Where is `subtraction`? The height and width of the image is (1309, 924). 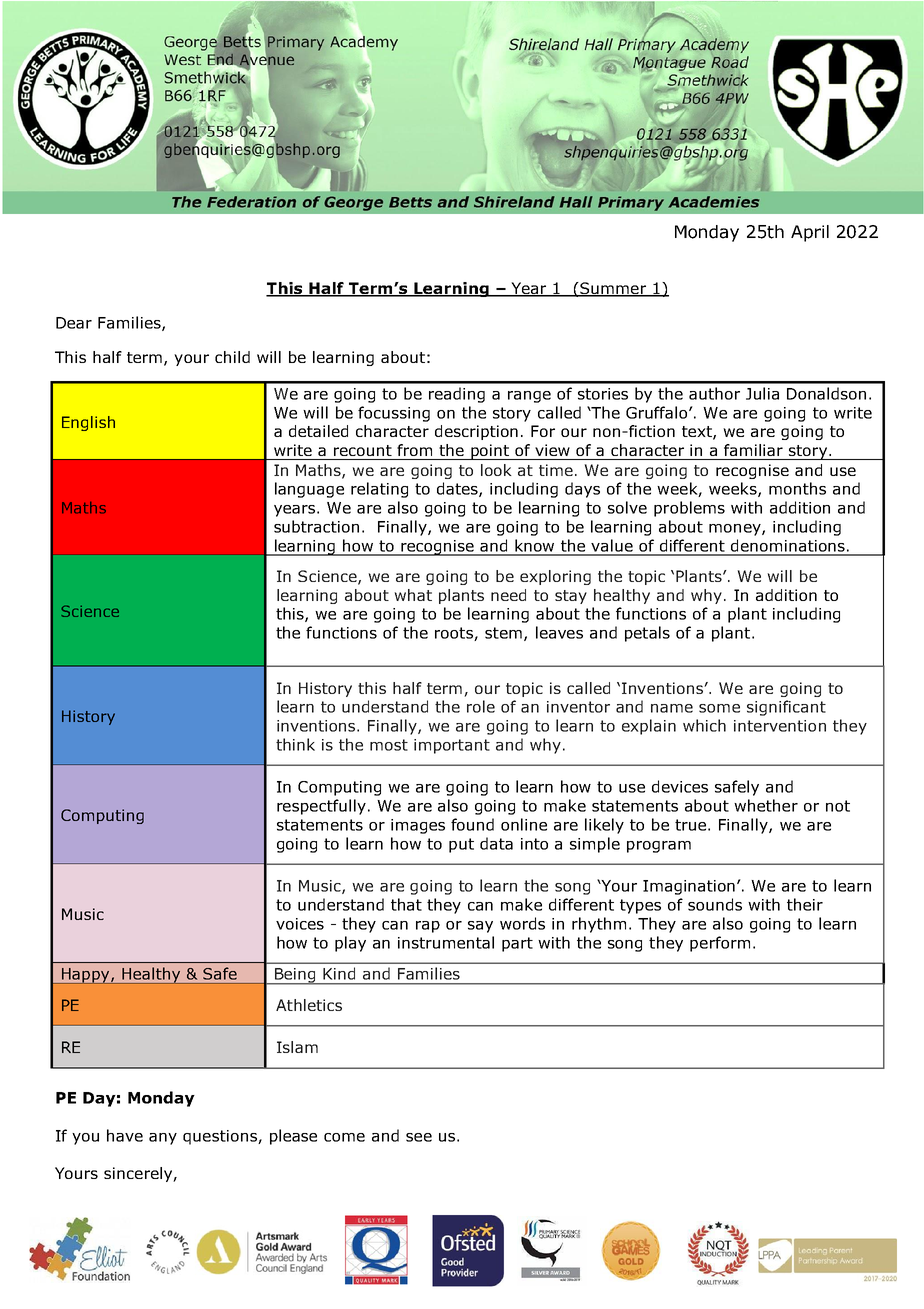 subtraction is located at coordinates (316, 526).
